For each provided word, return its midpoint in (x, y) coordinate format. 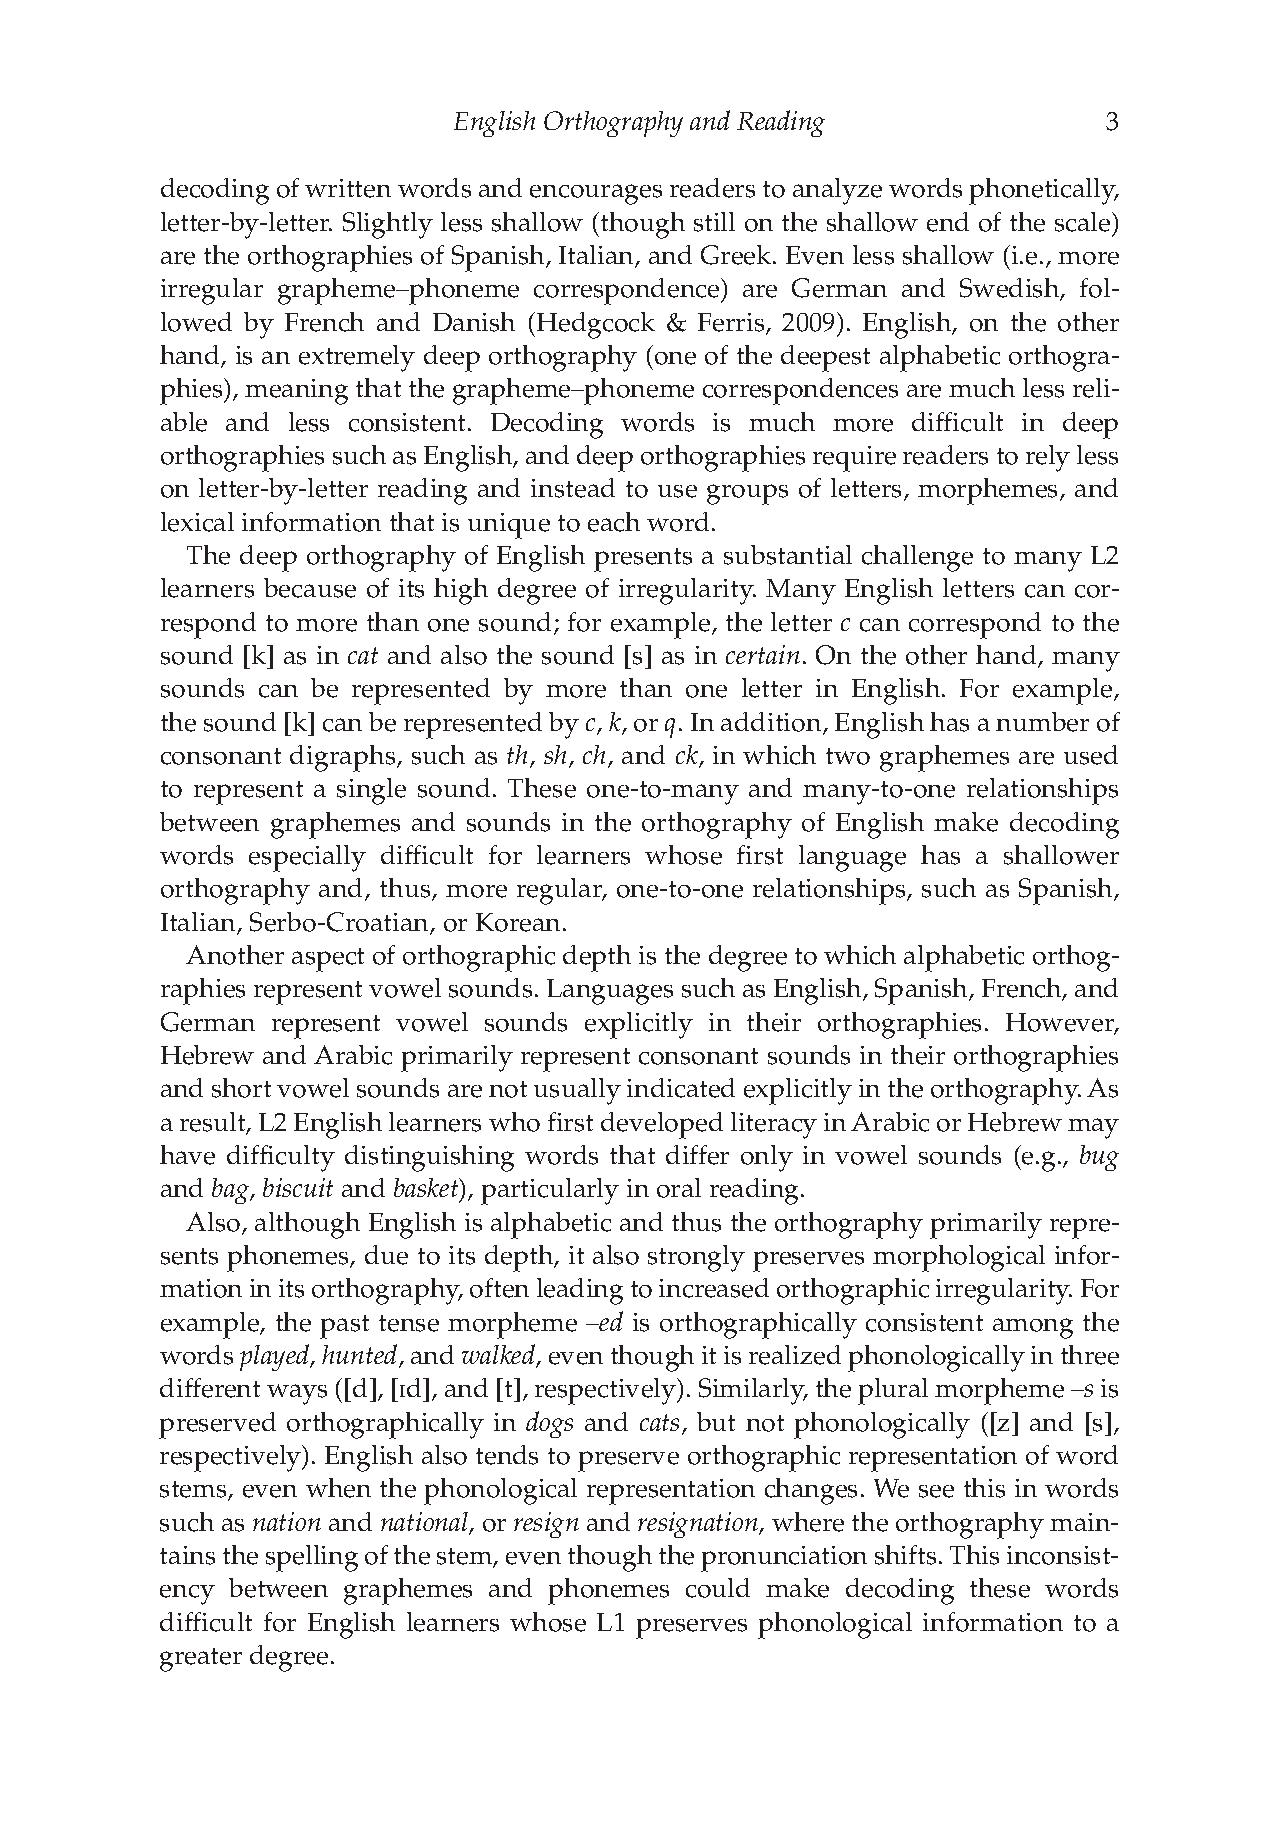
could (718, 1588)
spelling (312, 1558)
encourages (596, 194)
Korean (520, 922)
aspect (328, 960)
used (1091, 755)
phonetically (1043, 191)
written (348, 188)
